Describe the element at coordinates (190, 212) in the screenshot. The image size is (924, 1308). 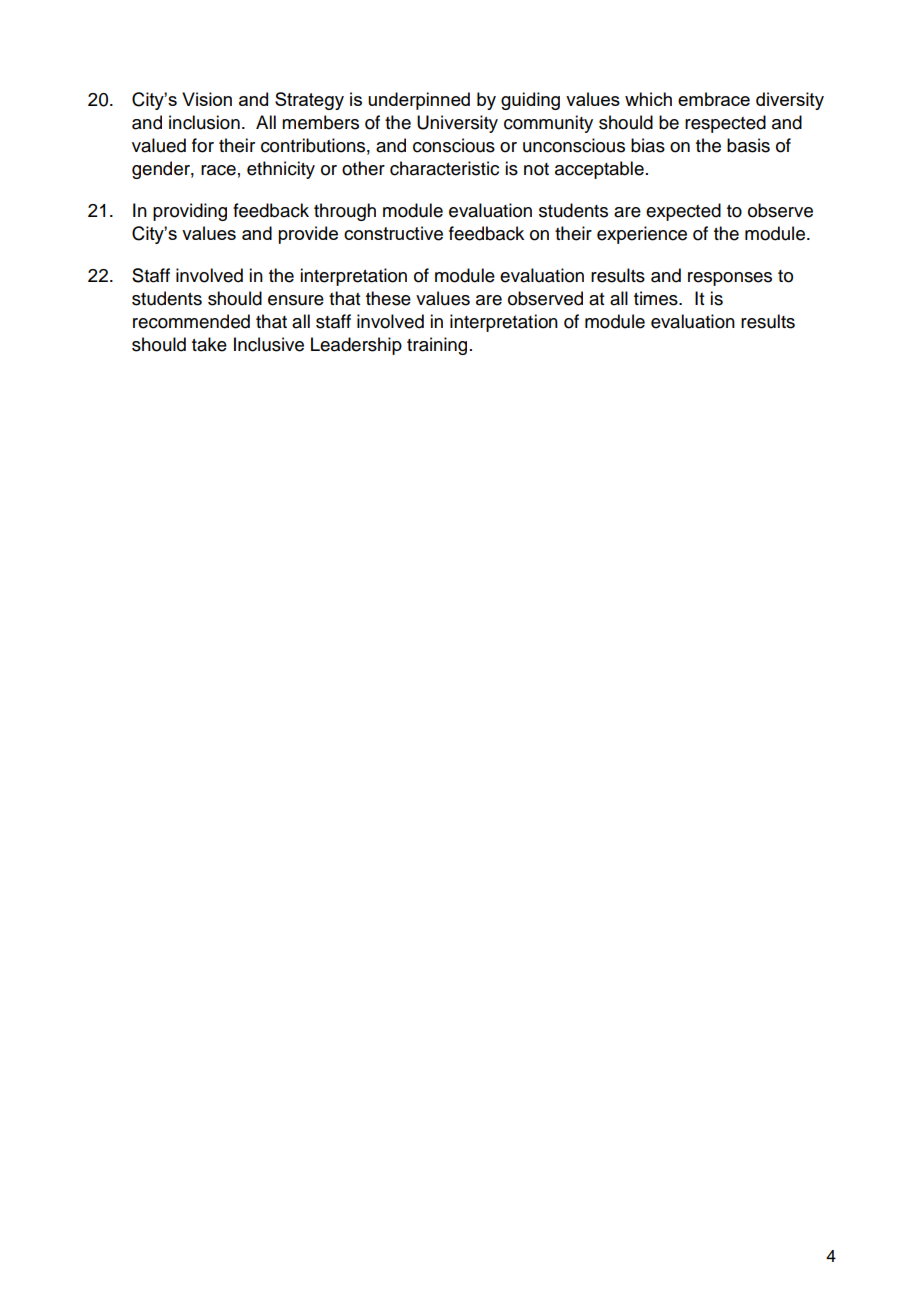
I see `providing` at that location.
